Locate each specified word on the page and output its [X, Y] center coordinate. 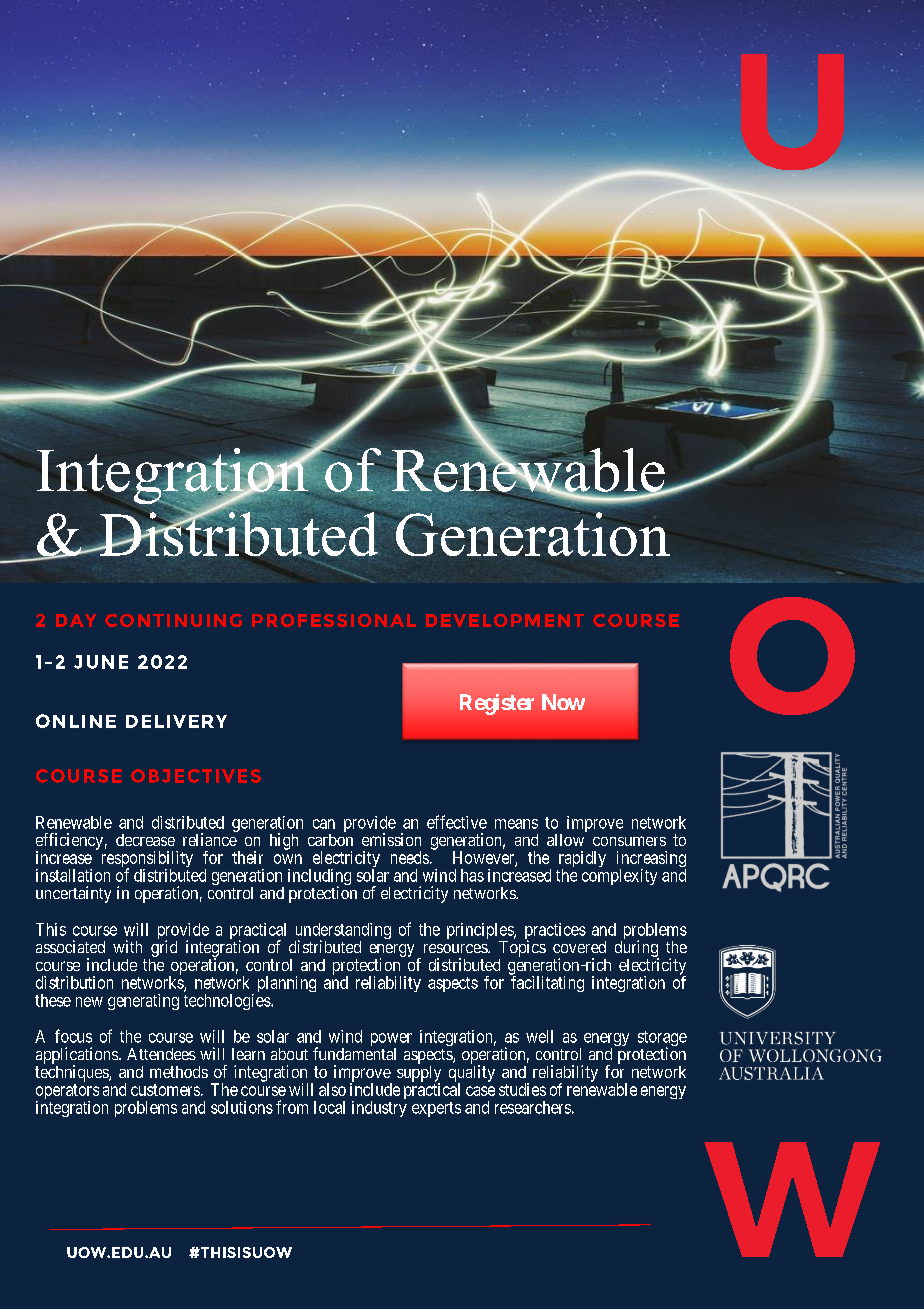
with [127, 946]
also [332, 1089]
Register [497, 704]
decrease [145, 840]
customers [165, 1090]
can [324, 824]
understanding [343, 932]
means [516, 824]
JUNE [101, 662]
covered [579, 947]
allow [565, 840]
